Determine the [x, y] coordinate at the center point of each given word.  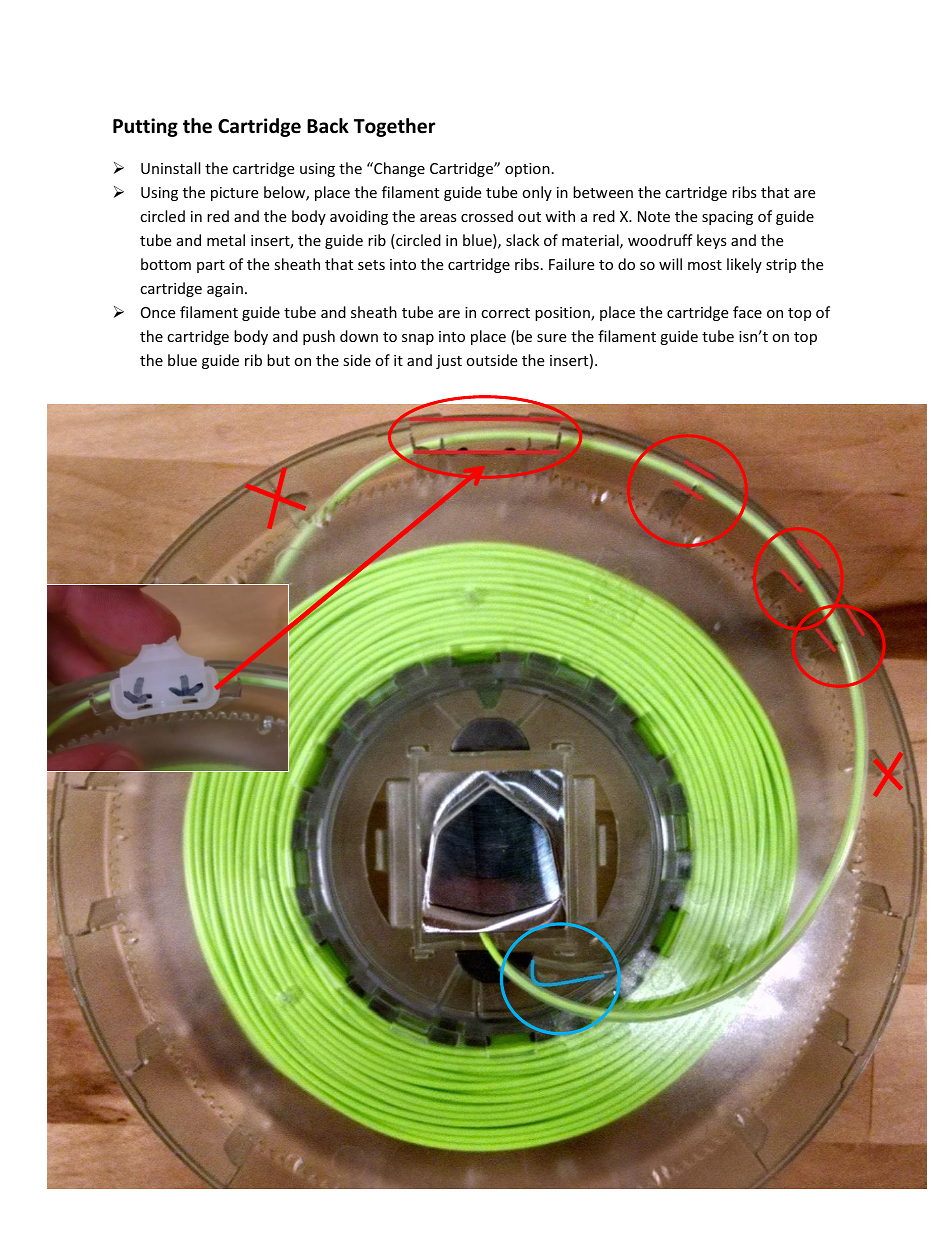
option [527, 170]
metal [226, 240]
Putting [145, 127]
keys [712, 241]
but [278, 360]
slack [522, 240]
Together [394, 127]
